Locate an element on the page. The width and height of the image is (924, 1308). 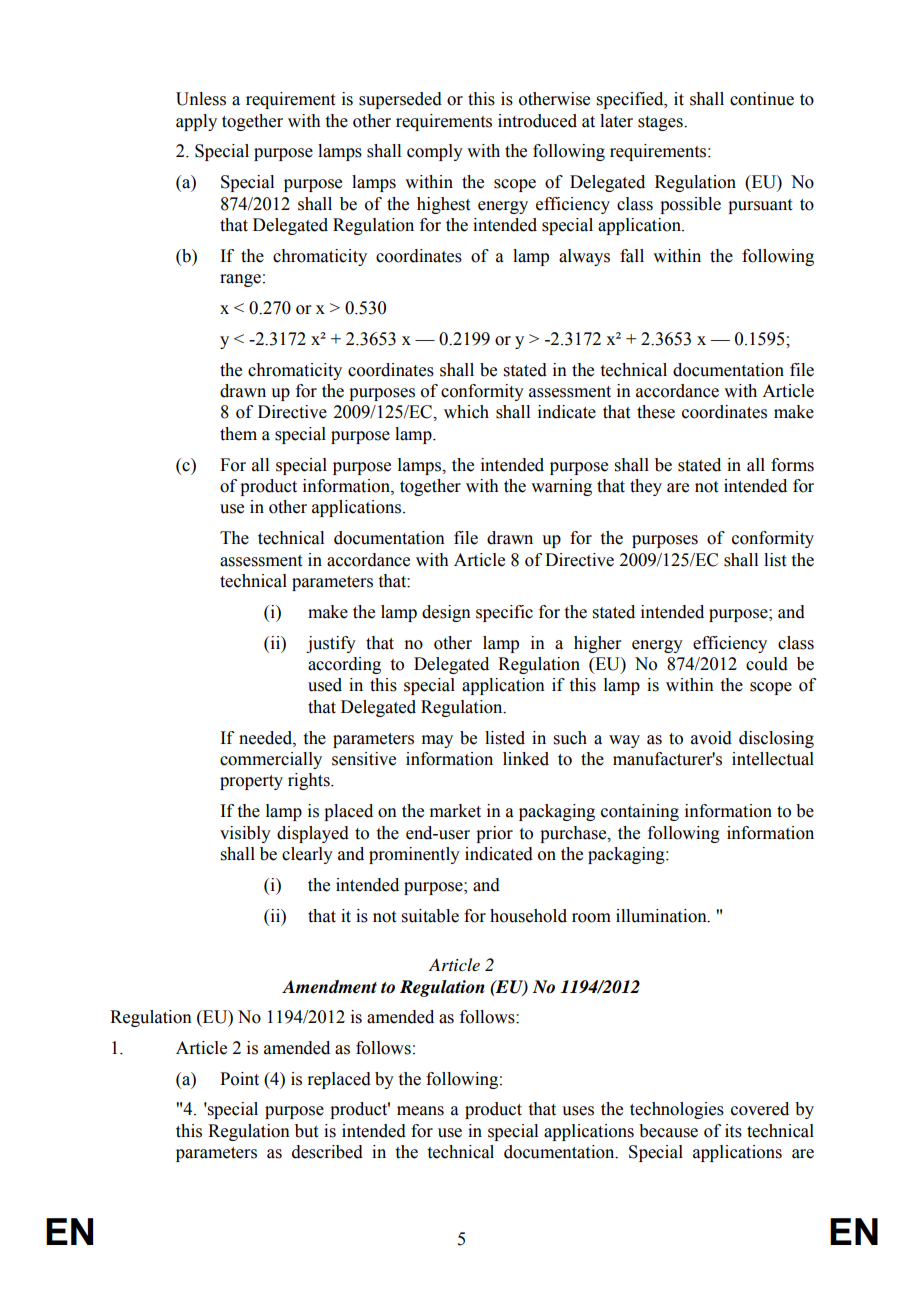
continue is located at coordinates (762, 99).
